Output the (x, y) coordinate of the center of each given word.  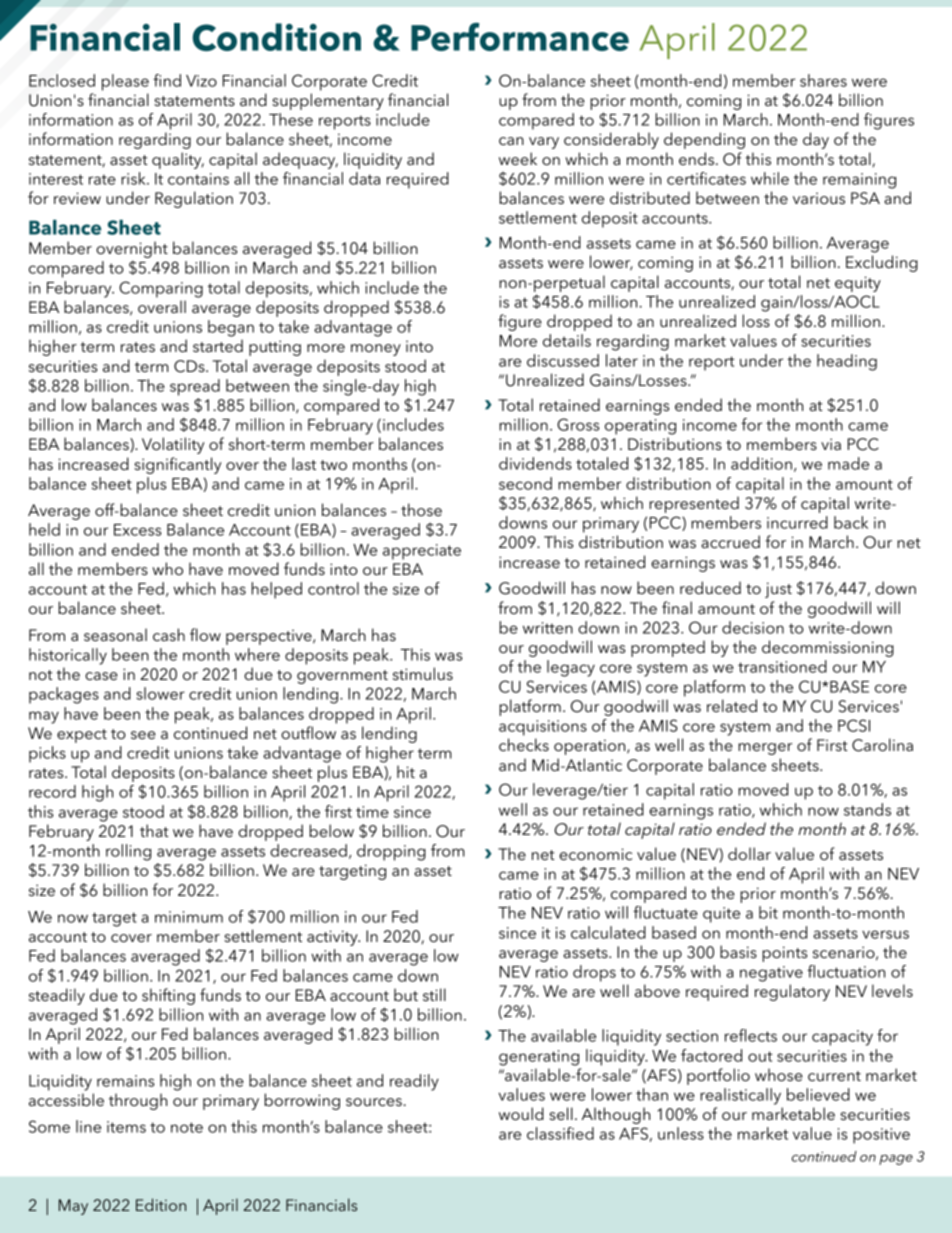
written (548, 628)
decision (753, 627)
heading (847, 362)
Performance (520, 37)
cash (169, 634)
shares (823, 80)
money (376, 350)
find (167, 80)
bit (768, 912)
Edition (161, 1204)
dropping (391, 852)
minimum (189, 917)
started (218, 345)
